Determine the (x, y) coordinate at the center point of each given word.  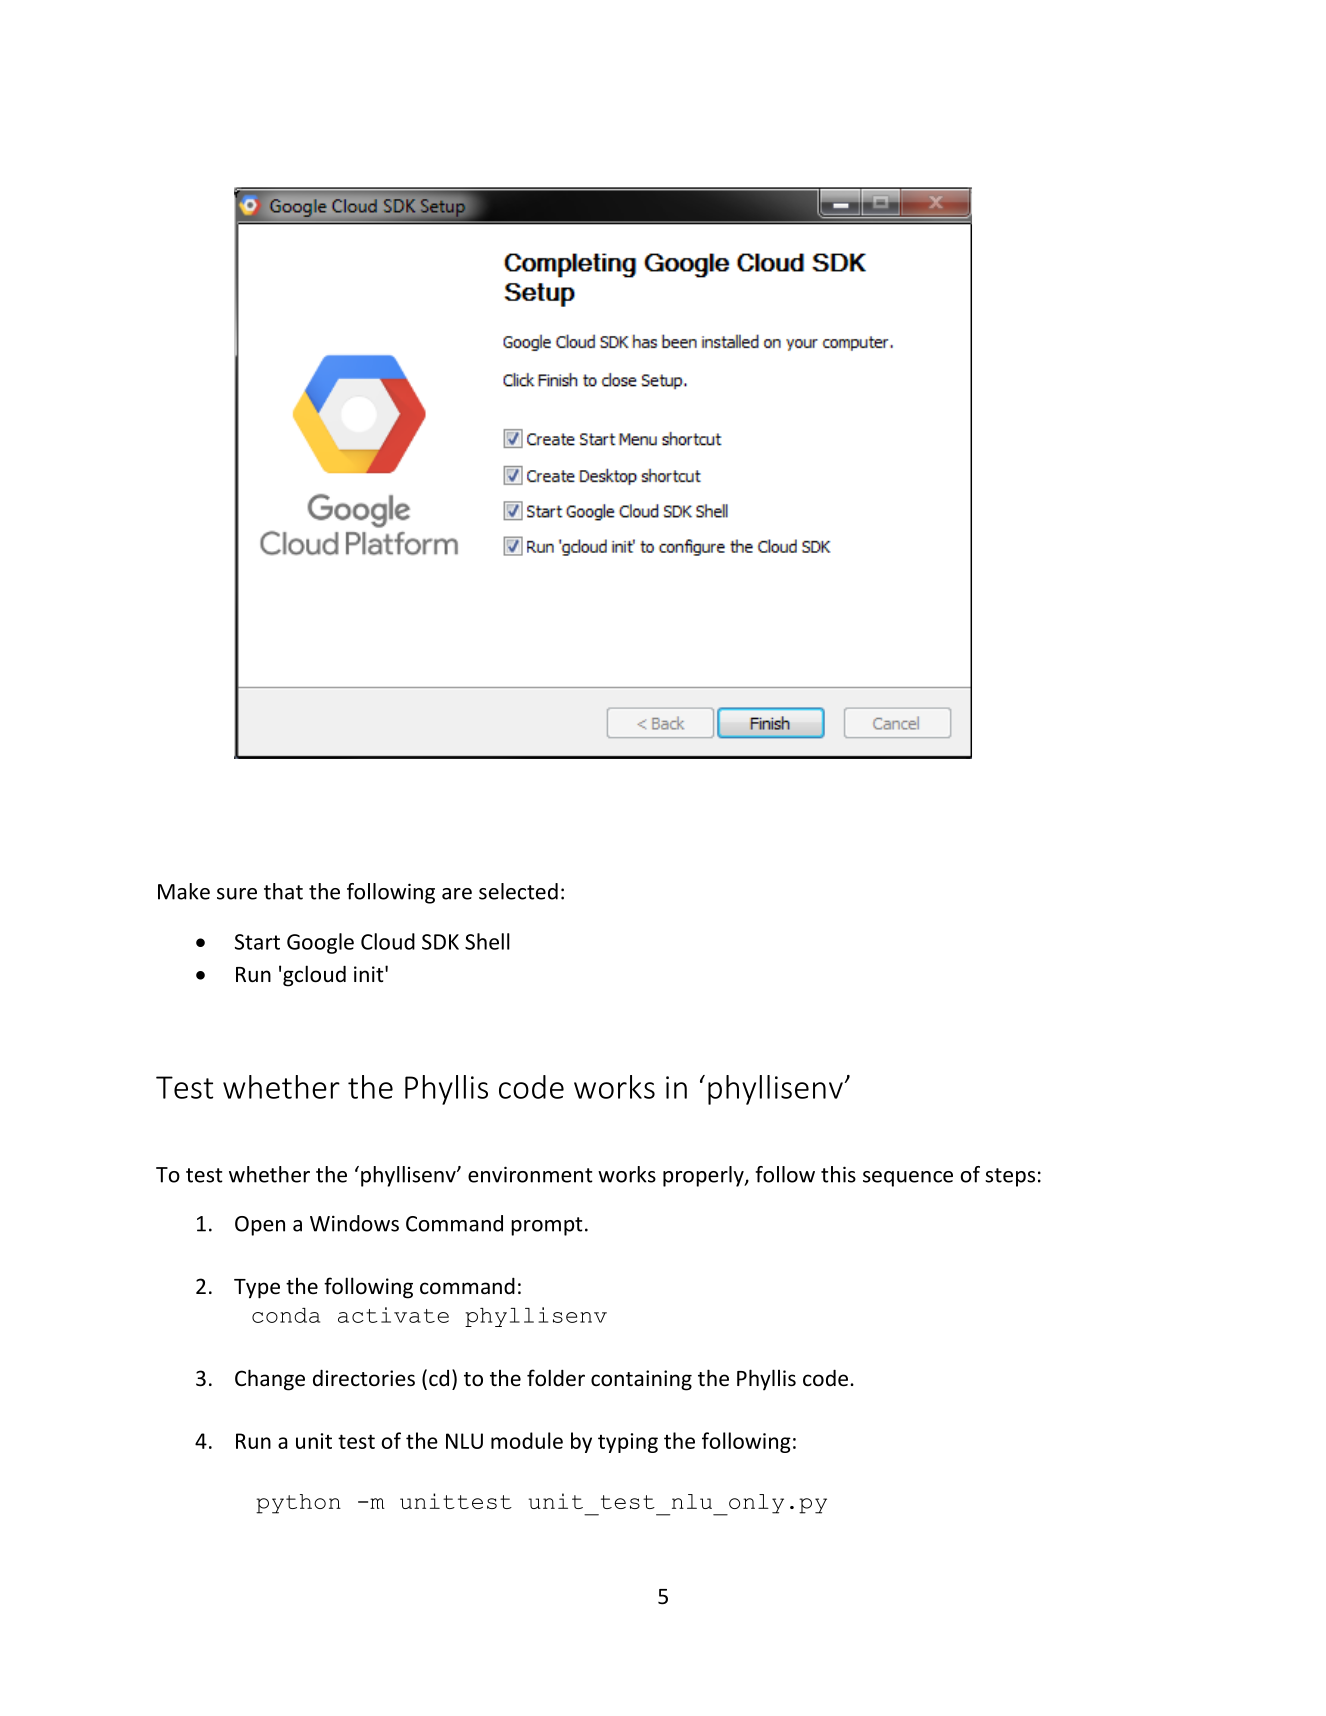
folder (556, 1378)
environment (530, 1174)
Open (260, 1226)
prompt (547, 1226)
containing (641, 1380)
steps (1010, 1177)
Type (257, 1289)
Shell (487, 941)
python (298, 1504)
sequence (908, 1179)
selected (518, 891)
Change (270, 1380)
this (838, 1174)
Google (320, 943)
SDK (440, 942)
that (283, 891)
